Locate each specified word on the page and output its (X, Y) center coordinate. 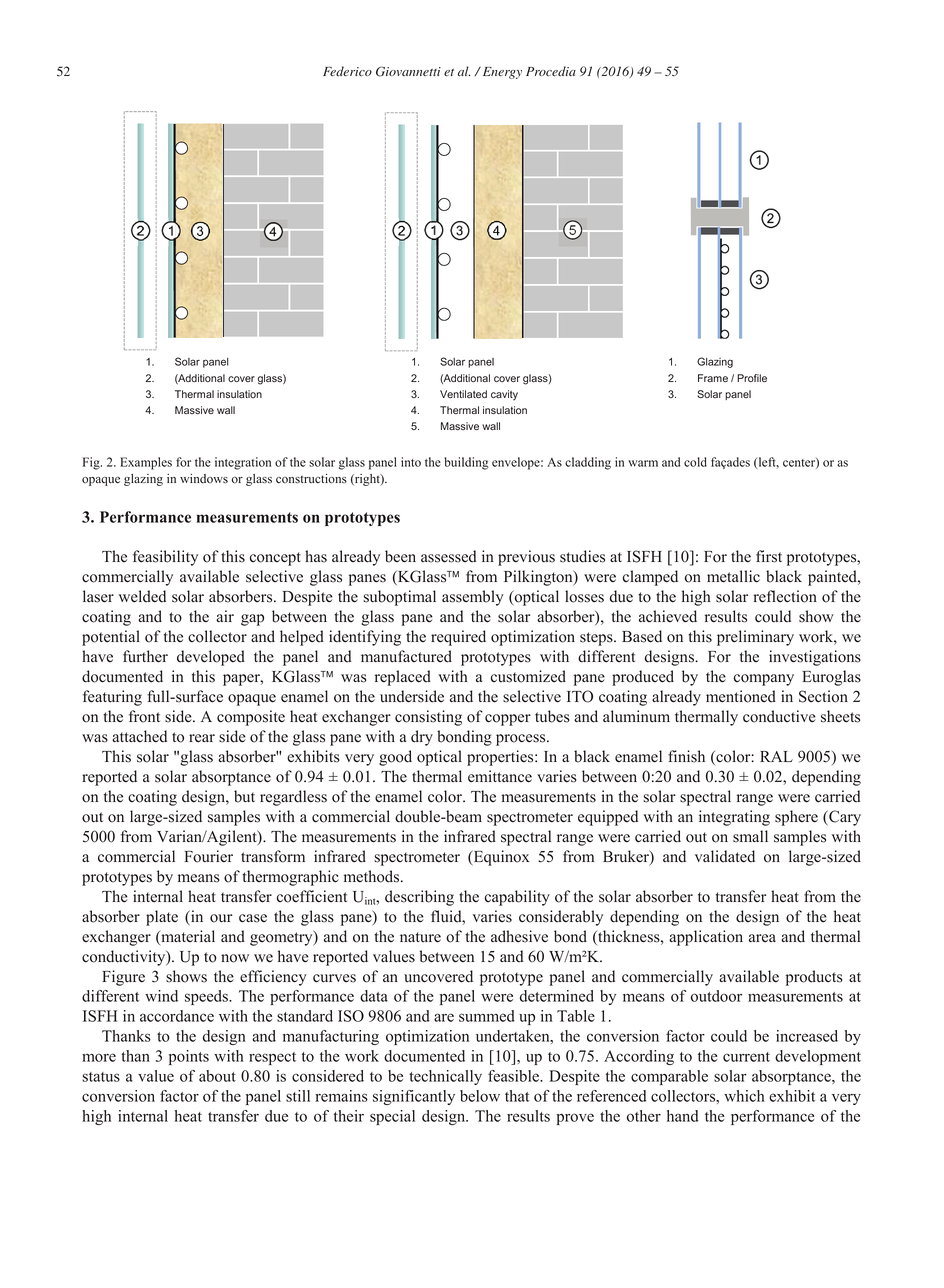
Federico (347, 71)
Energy (501, 73)
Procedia (551, 71)
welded (142, 596)
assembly (472, 598)
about (217, 1076)
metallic (733, 576)
